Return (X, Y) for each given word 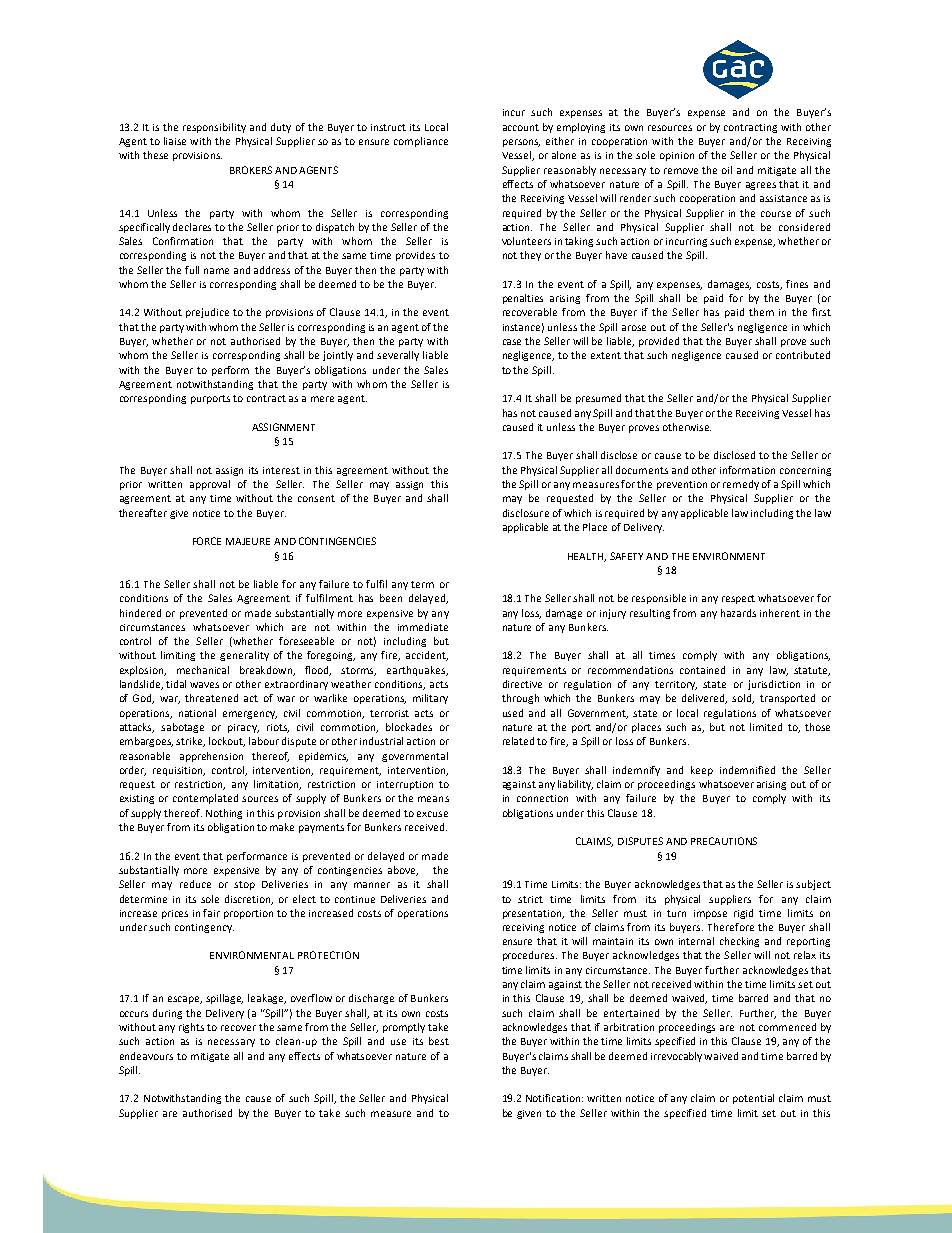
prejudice (207, 313)
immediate (423, 627)
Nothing (224, 814)
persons (521, 143)
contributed (803, 355)
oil (727, 170)
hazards (738, 613)
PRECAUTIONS (724, 841)
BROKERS (251, 170)
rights (191, 1028)
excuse (432, 814)
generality (244, 656)
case (512, 342)
